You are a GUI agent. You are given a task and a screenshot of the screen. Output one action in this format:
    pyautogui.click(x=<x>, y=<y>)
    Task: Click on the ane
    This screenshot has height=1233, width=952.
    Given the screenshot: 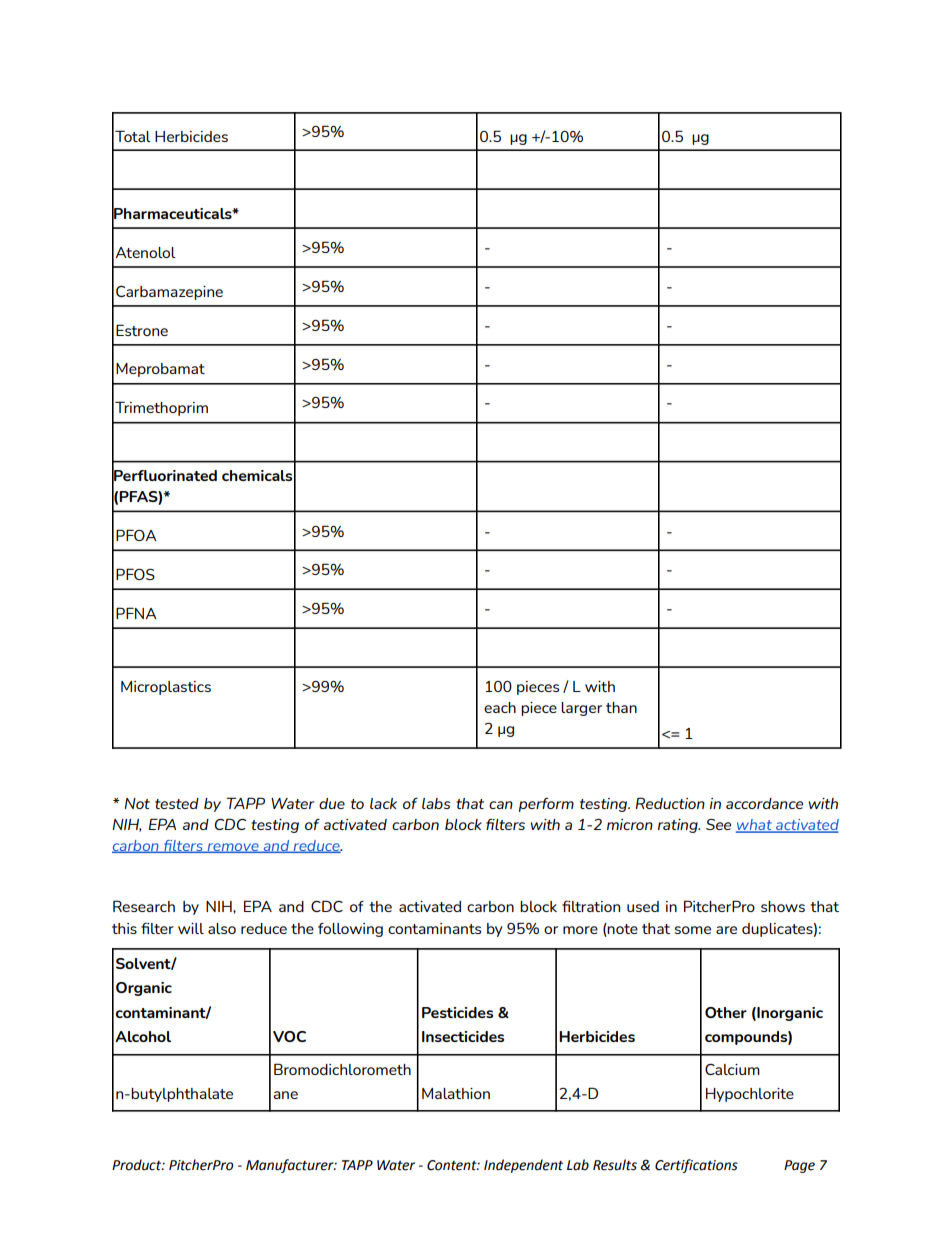 What is the action you would take?
    pyautogui.click(x=285, y=1095)
